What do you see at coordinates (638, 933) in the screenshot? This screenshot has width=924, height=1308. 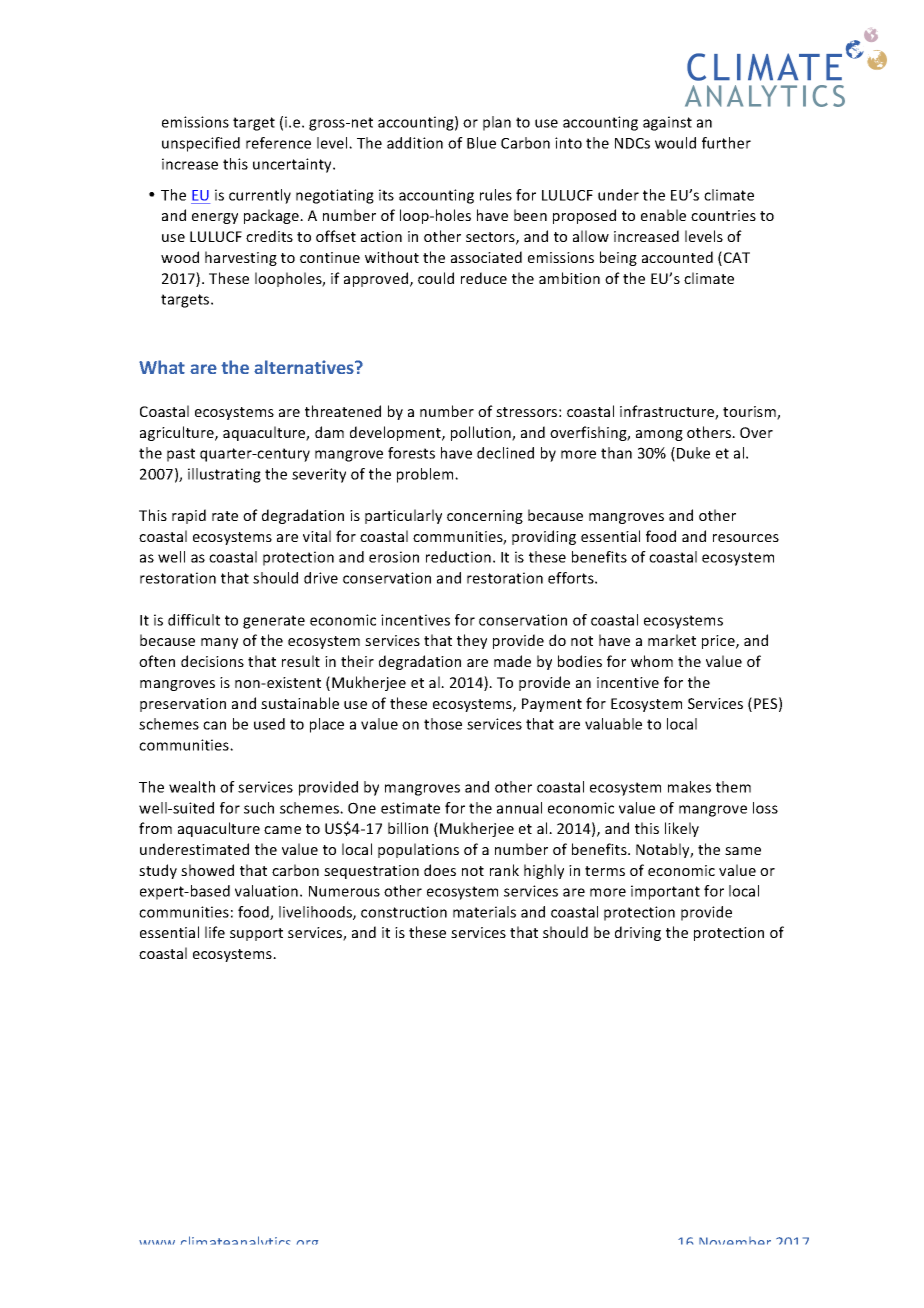 I see `driving` at bounding box center [638, 933].
